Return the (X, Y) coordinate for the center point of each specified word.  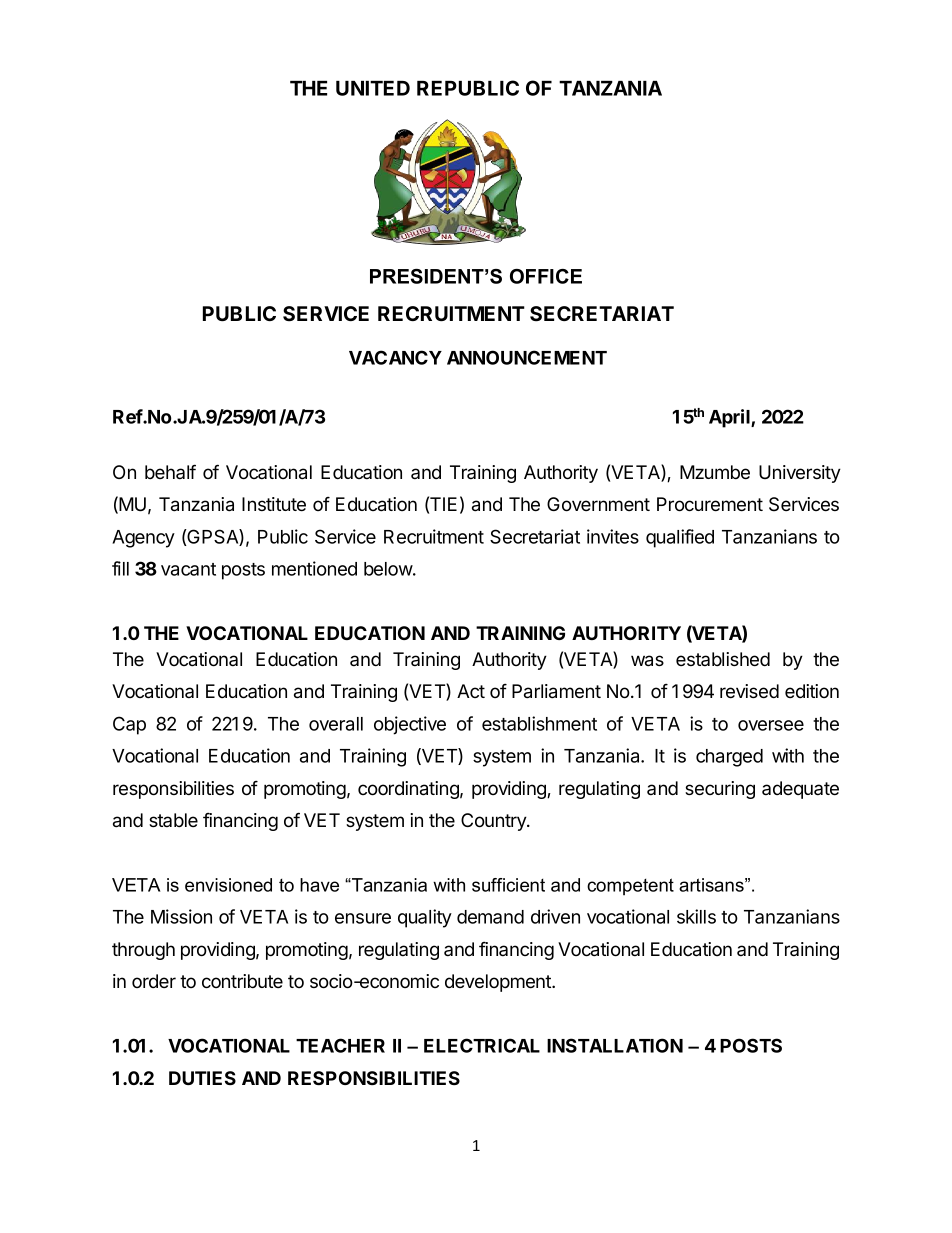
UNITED (373, 88)
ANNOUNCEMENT (527, 357)
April (730, 418)
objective (410, 725)
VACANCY (395, 357)
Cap (129, 725)
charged (729, 758)
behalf (170, 471)
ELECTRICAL (482, 1045)
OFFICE (546, 276)
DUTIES (202, 1078)
